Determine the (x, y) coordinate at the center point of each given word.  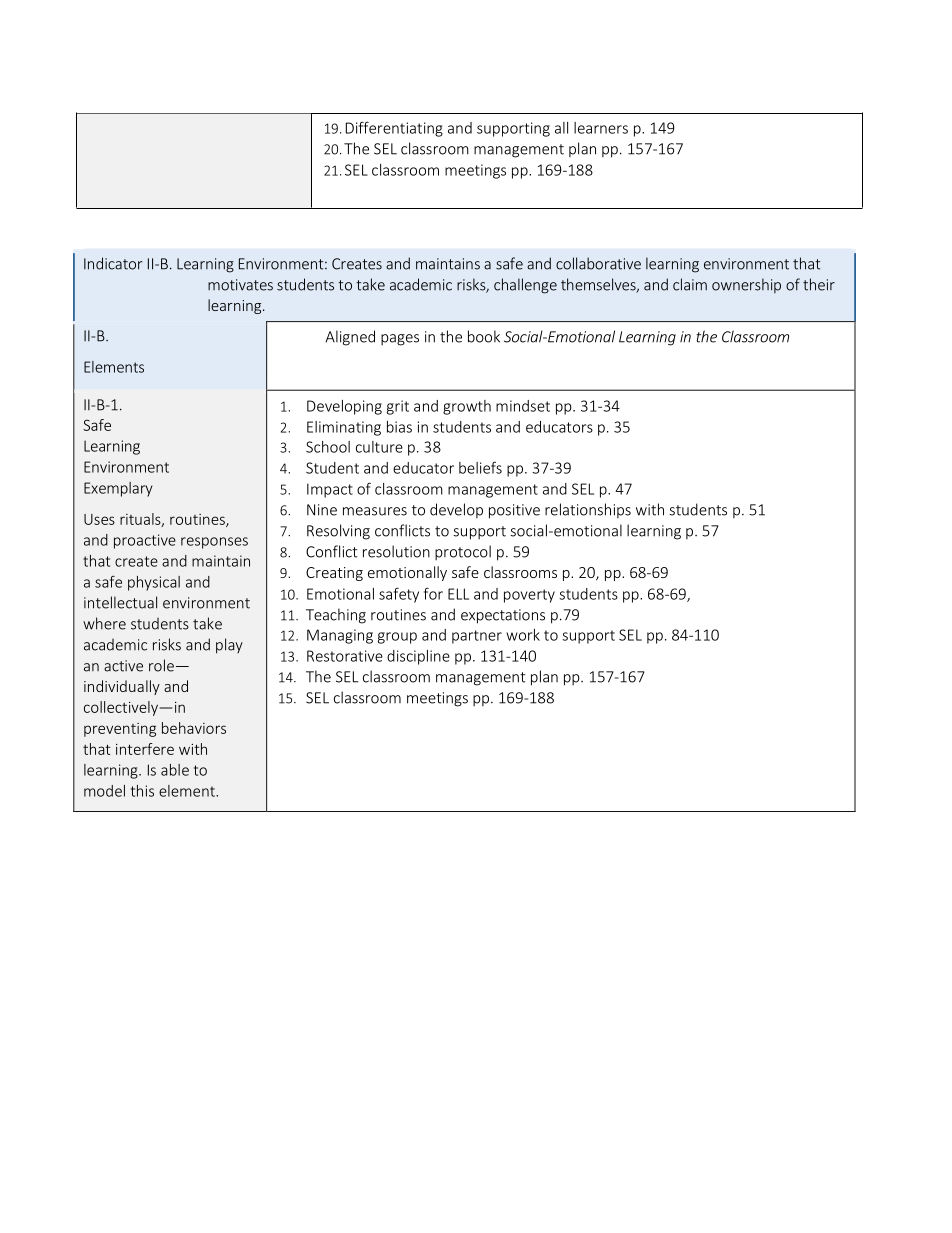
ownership (746, 285)
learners (601, 128)
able (175, 770)
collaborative (598, 263)
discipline (418, 657)
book (484, 336)
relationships (588, 510)
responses (214, 543)
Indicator (113, 263)
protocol (463, 552)
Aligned (350, 338)
